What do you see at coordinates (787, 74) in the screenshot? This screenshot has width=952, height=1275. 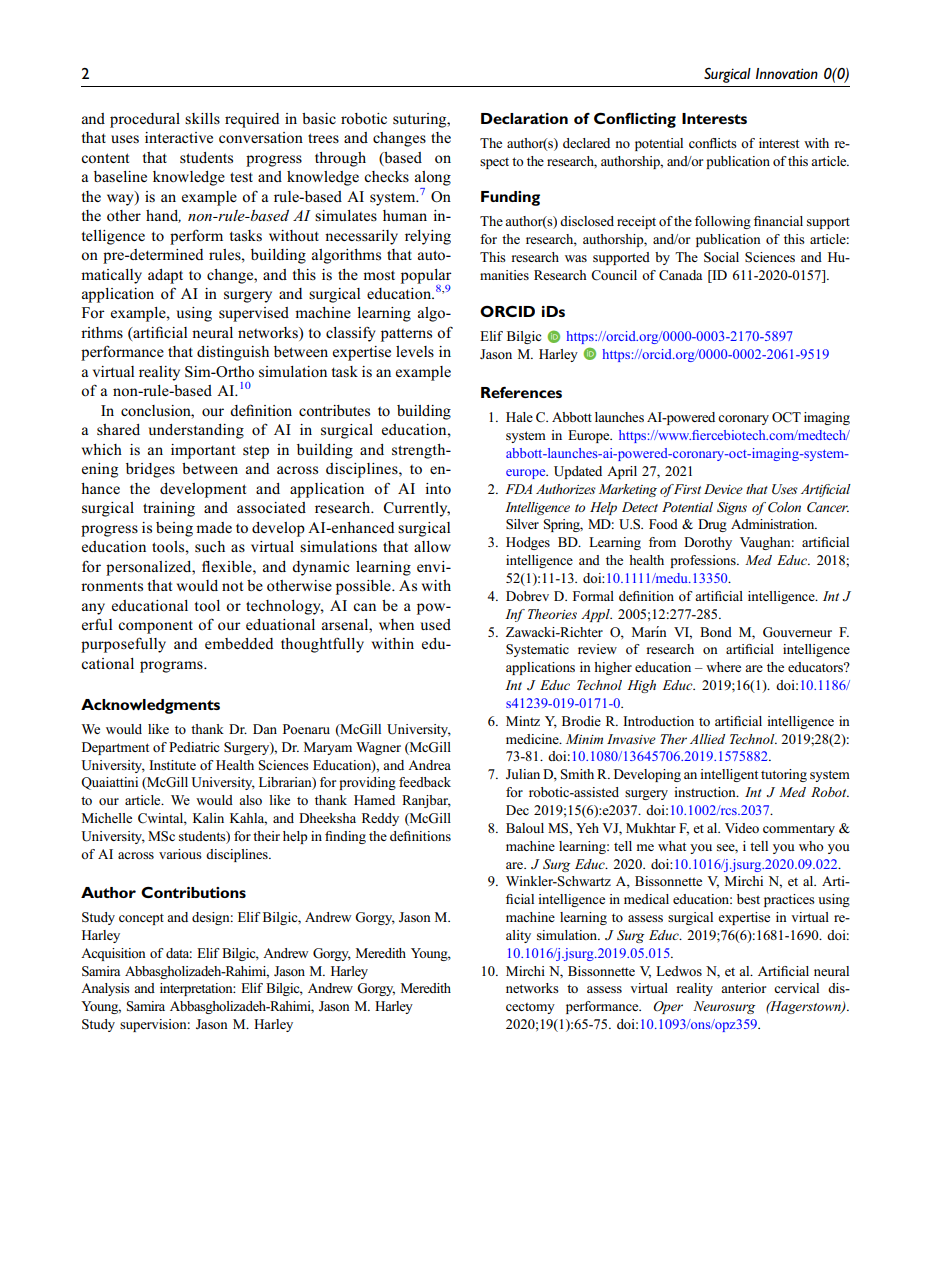 I see `Innovation` at bounding box center [787, 74].
